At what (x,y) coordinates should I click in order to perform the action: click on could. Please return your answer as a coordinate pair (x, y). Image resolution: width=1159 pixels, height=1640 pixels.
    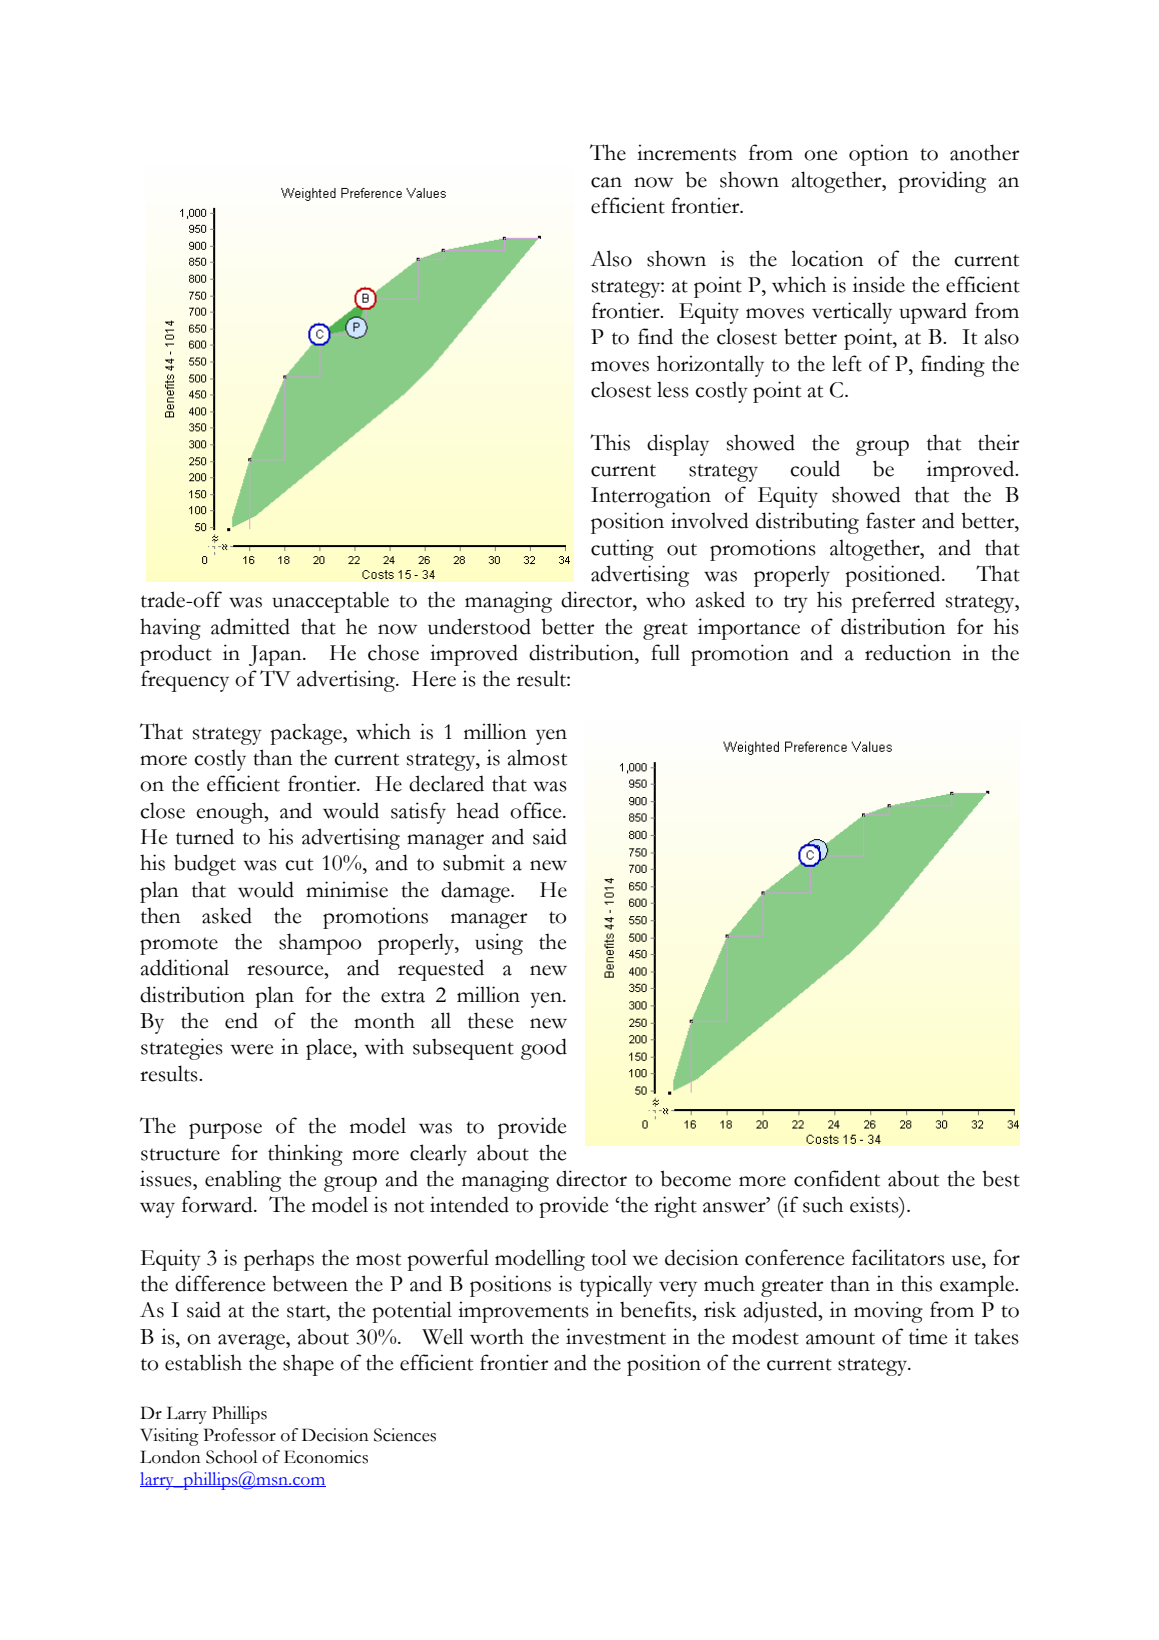
    Looking at the image, I should click on (815, 468).
